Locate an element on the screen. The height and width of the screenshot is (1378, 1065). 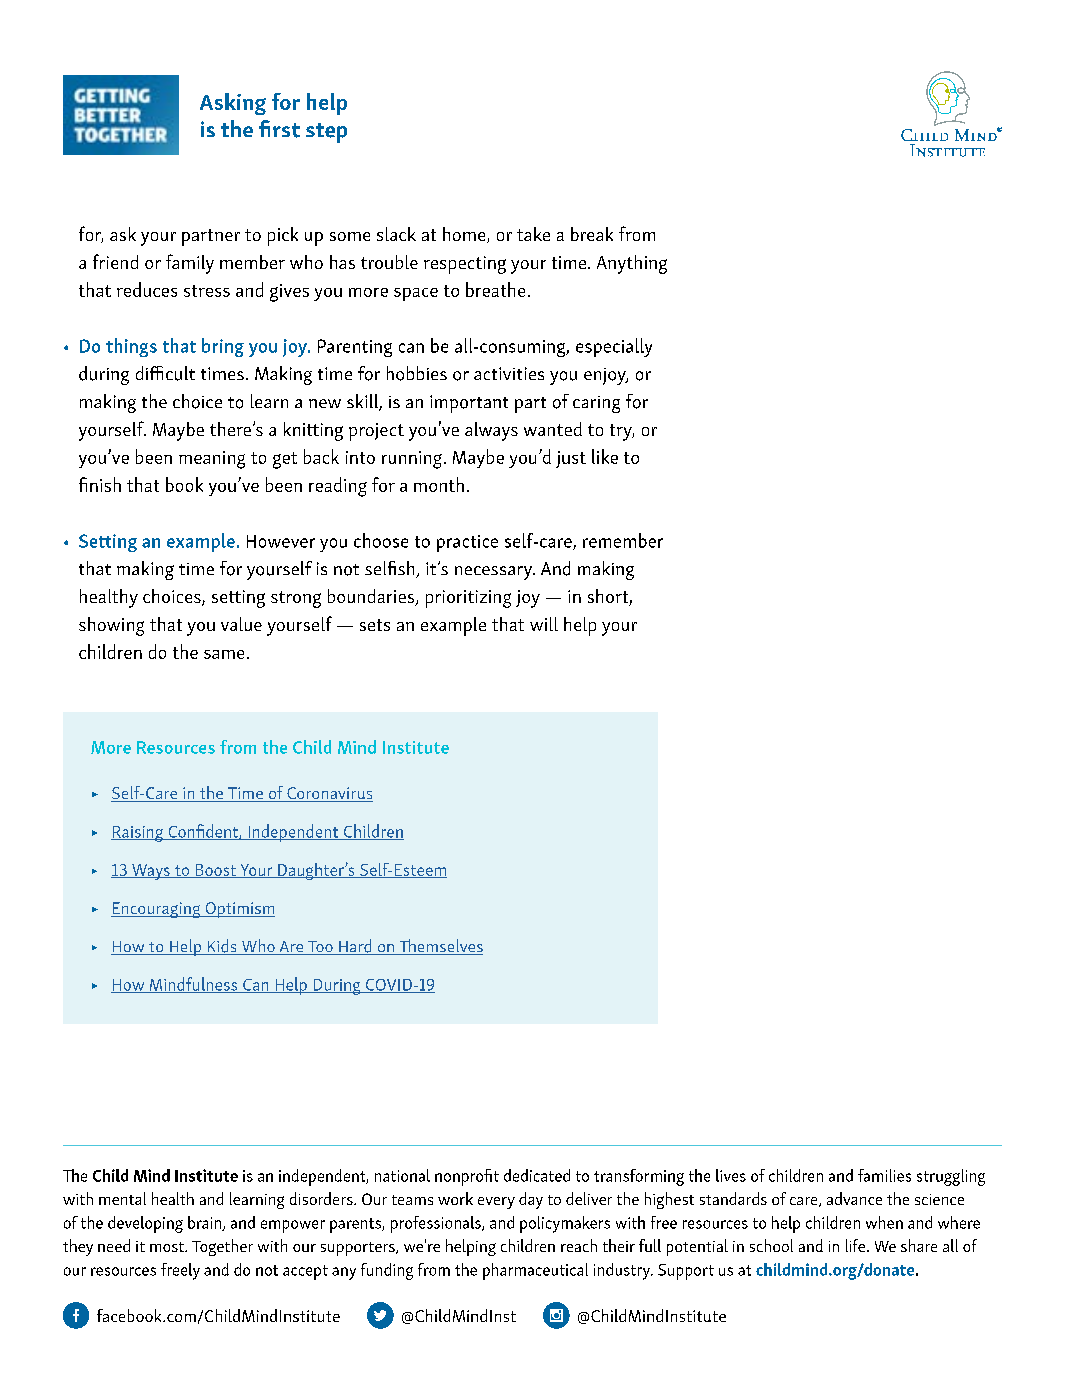
Boost is located at coordinates (215, 871).
